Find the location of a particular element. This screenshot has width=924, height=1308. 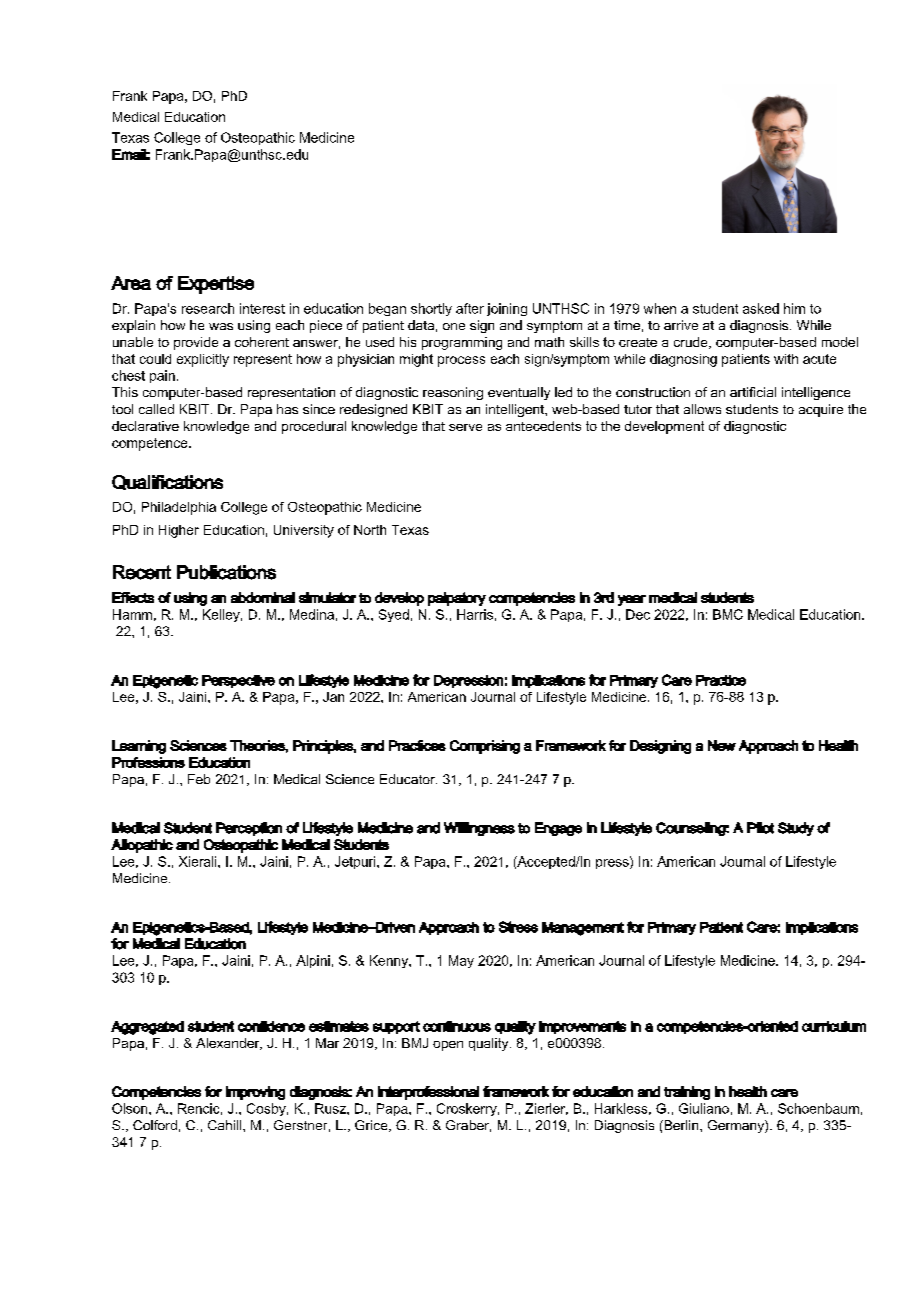

after is located at coordinates (470, 308).
